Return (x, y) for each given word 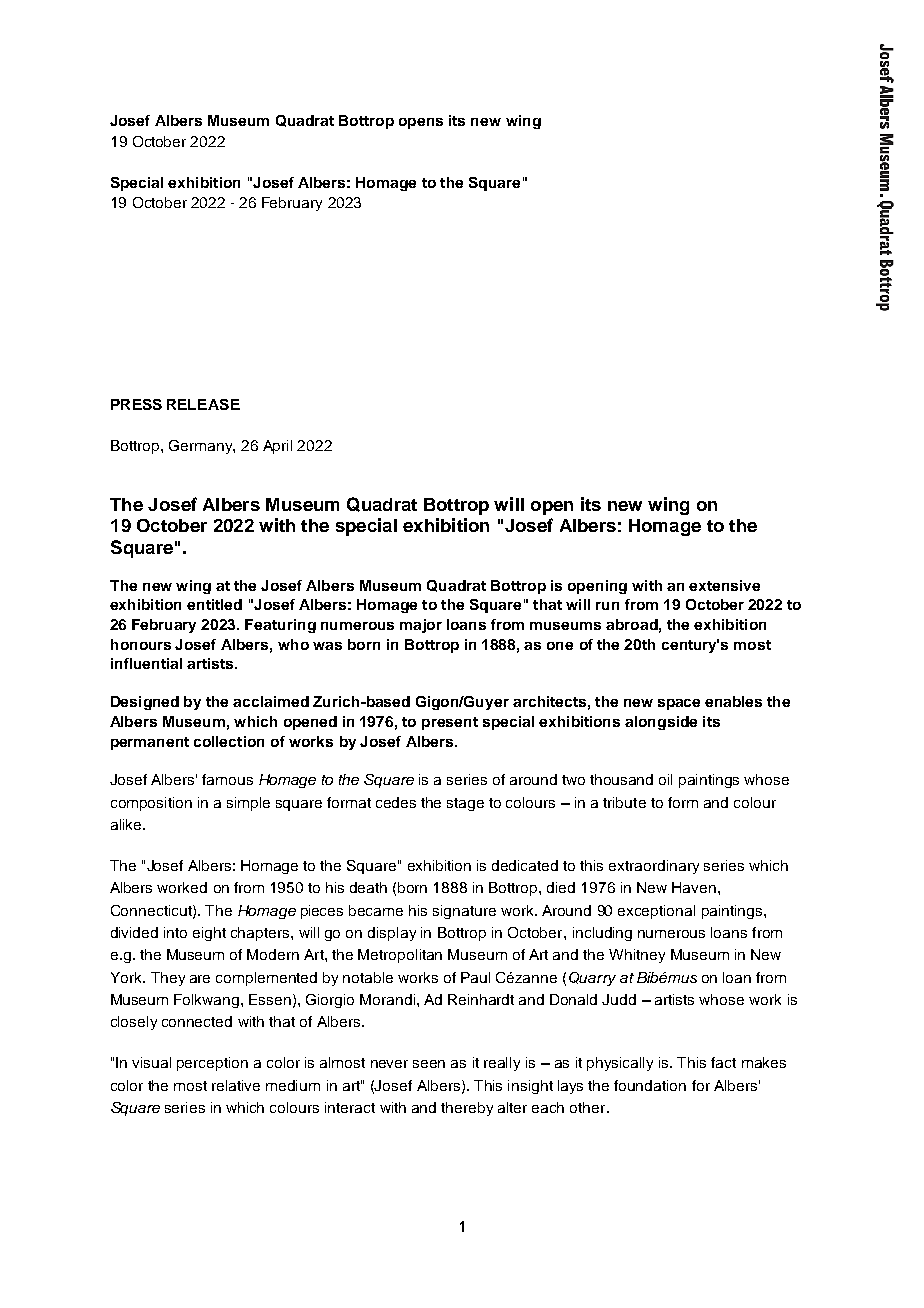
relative (236, 1085)
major (421, 626)
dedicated (525, 865)
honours (141, 644)
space (679, 704)
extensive (724, 585)
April (277, 447)
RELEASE (203, 404)
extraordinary (654, 867)
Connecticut (152, 911)
